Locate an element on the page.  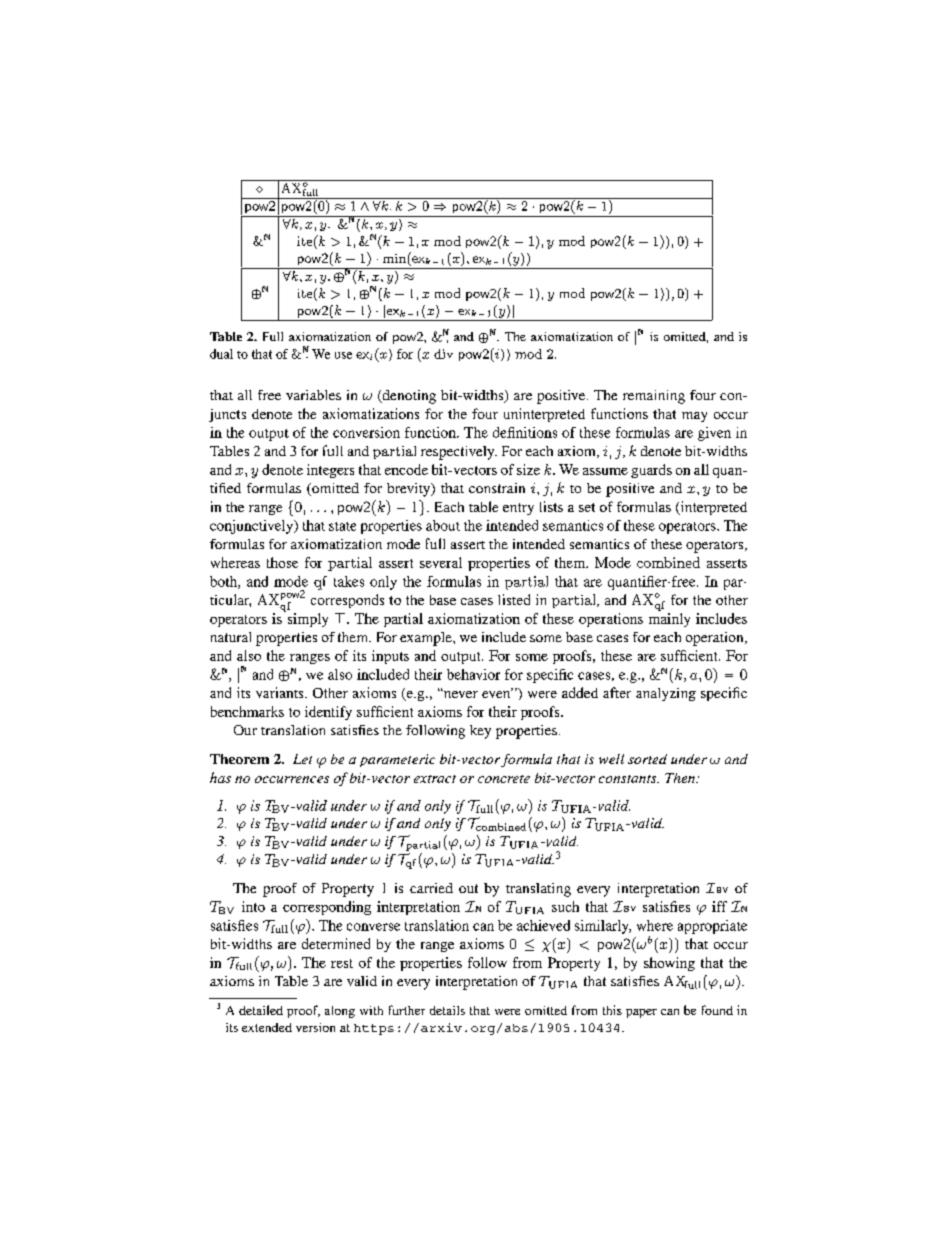
analyzing is located at coordinates (666, 694).
